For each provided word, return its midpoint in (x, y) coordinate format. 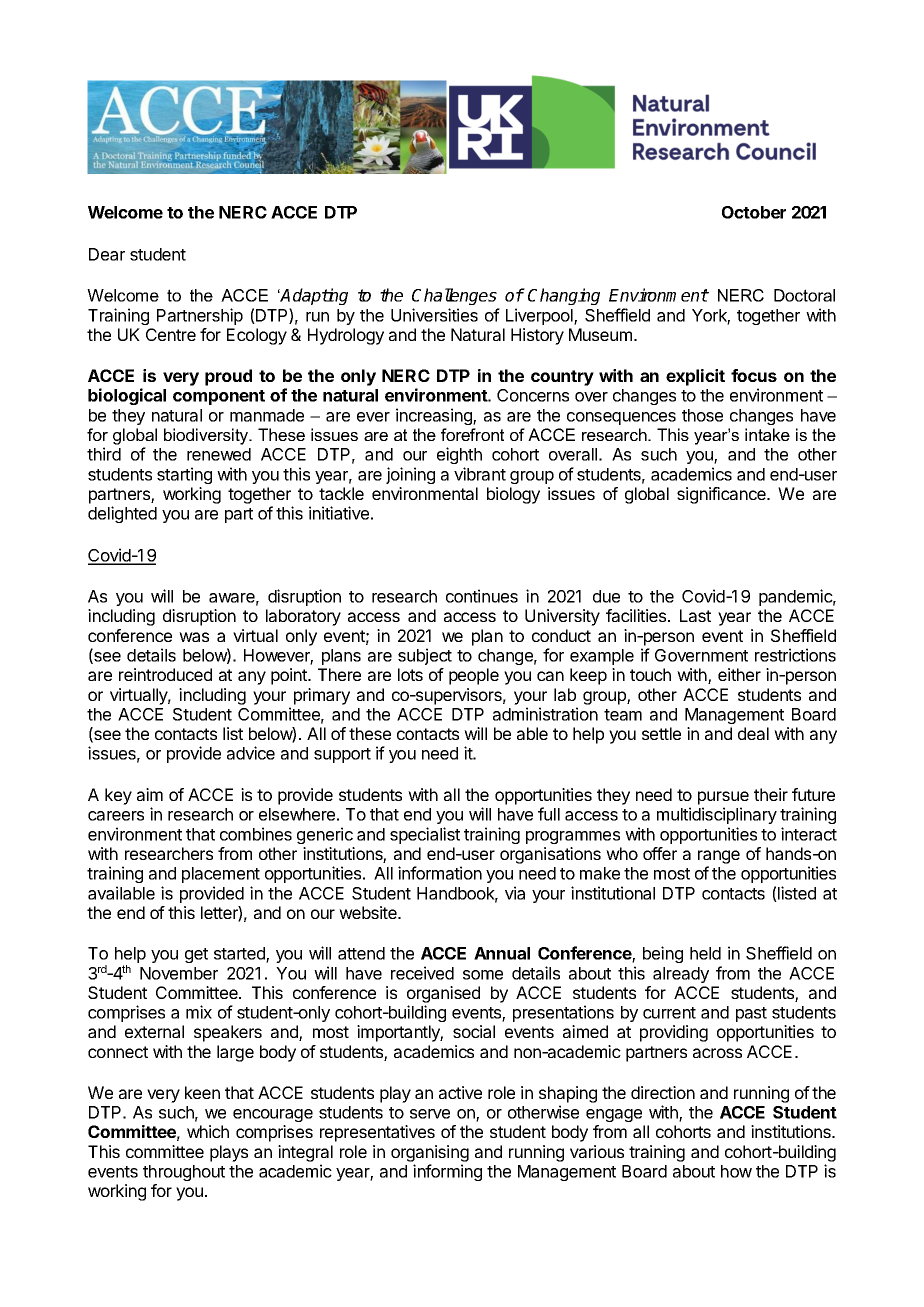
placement (221, 875)
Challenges (454, 296)
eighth (459, 455)
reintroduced (165, 674)
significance (722, 495)
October (754, 212)
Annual (502, 953)
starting (184, 475)
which (208, 1131)
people (474, 676)
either (739, 674)
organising (430, 1153)
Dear (107, 254)
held (705, 953)
